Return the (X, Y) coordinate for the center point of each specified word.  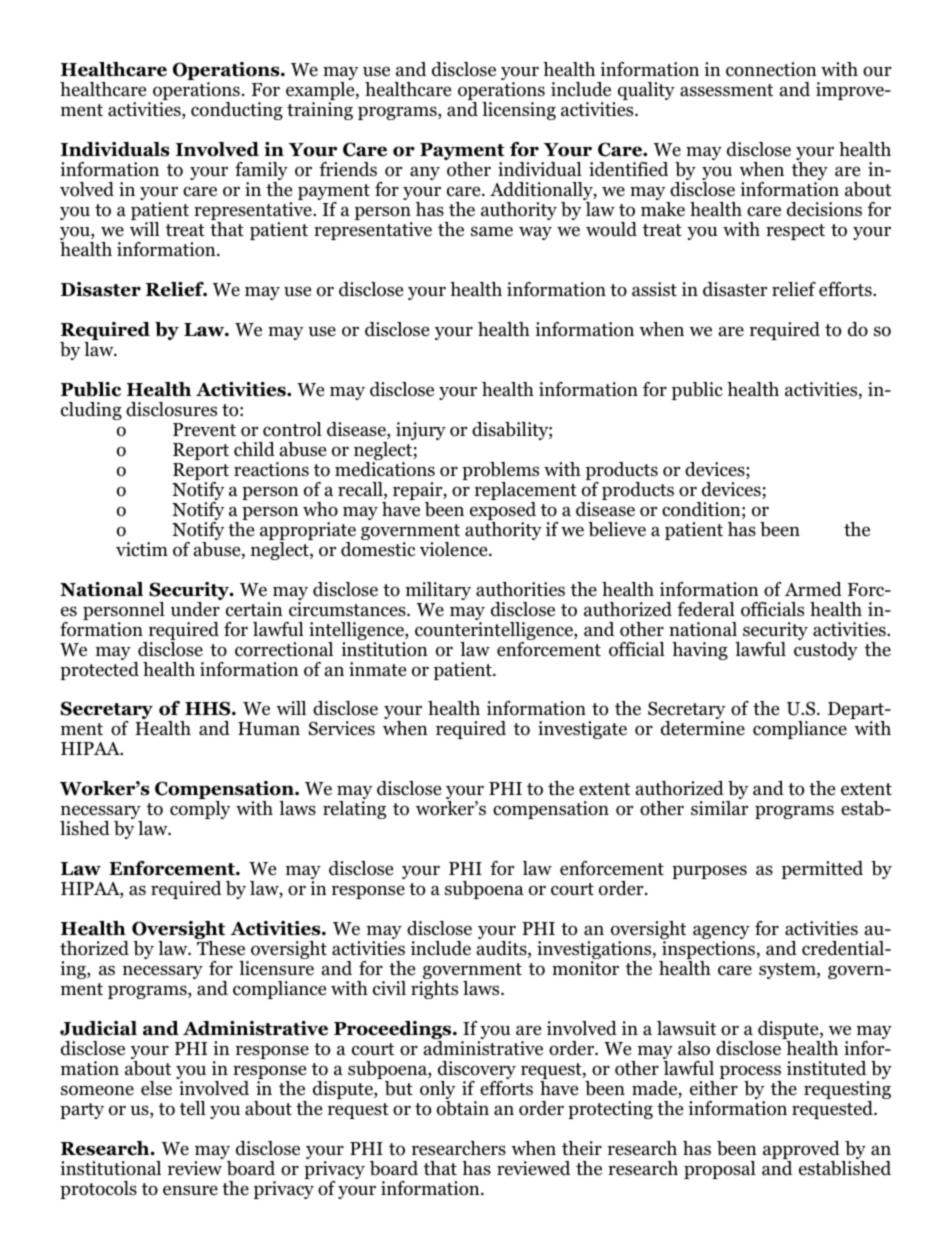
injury (421, 431)
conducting (237, 111)
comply (200, 810)
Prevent (204, 430)
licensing (519, 111)
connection (771, 69)
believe (617, 529)
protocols (98, 1190)
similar (719, 808)
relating (354, 810)
